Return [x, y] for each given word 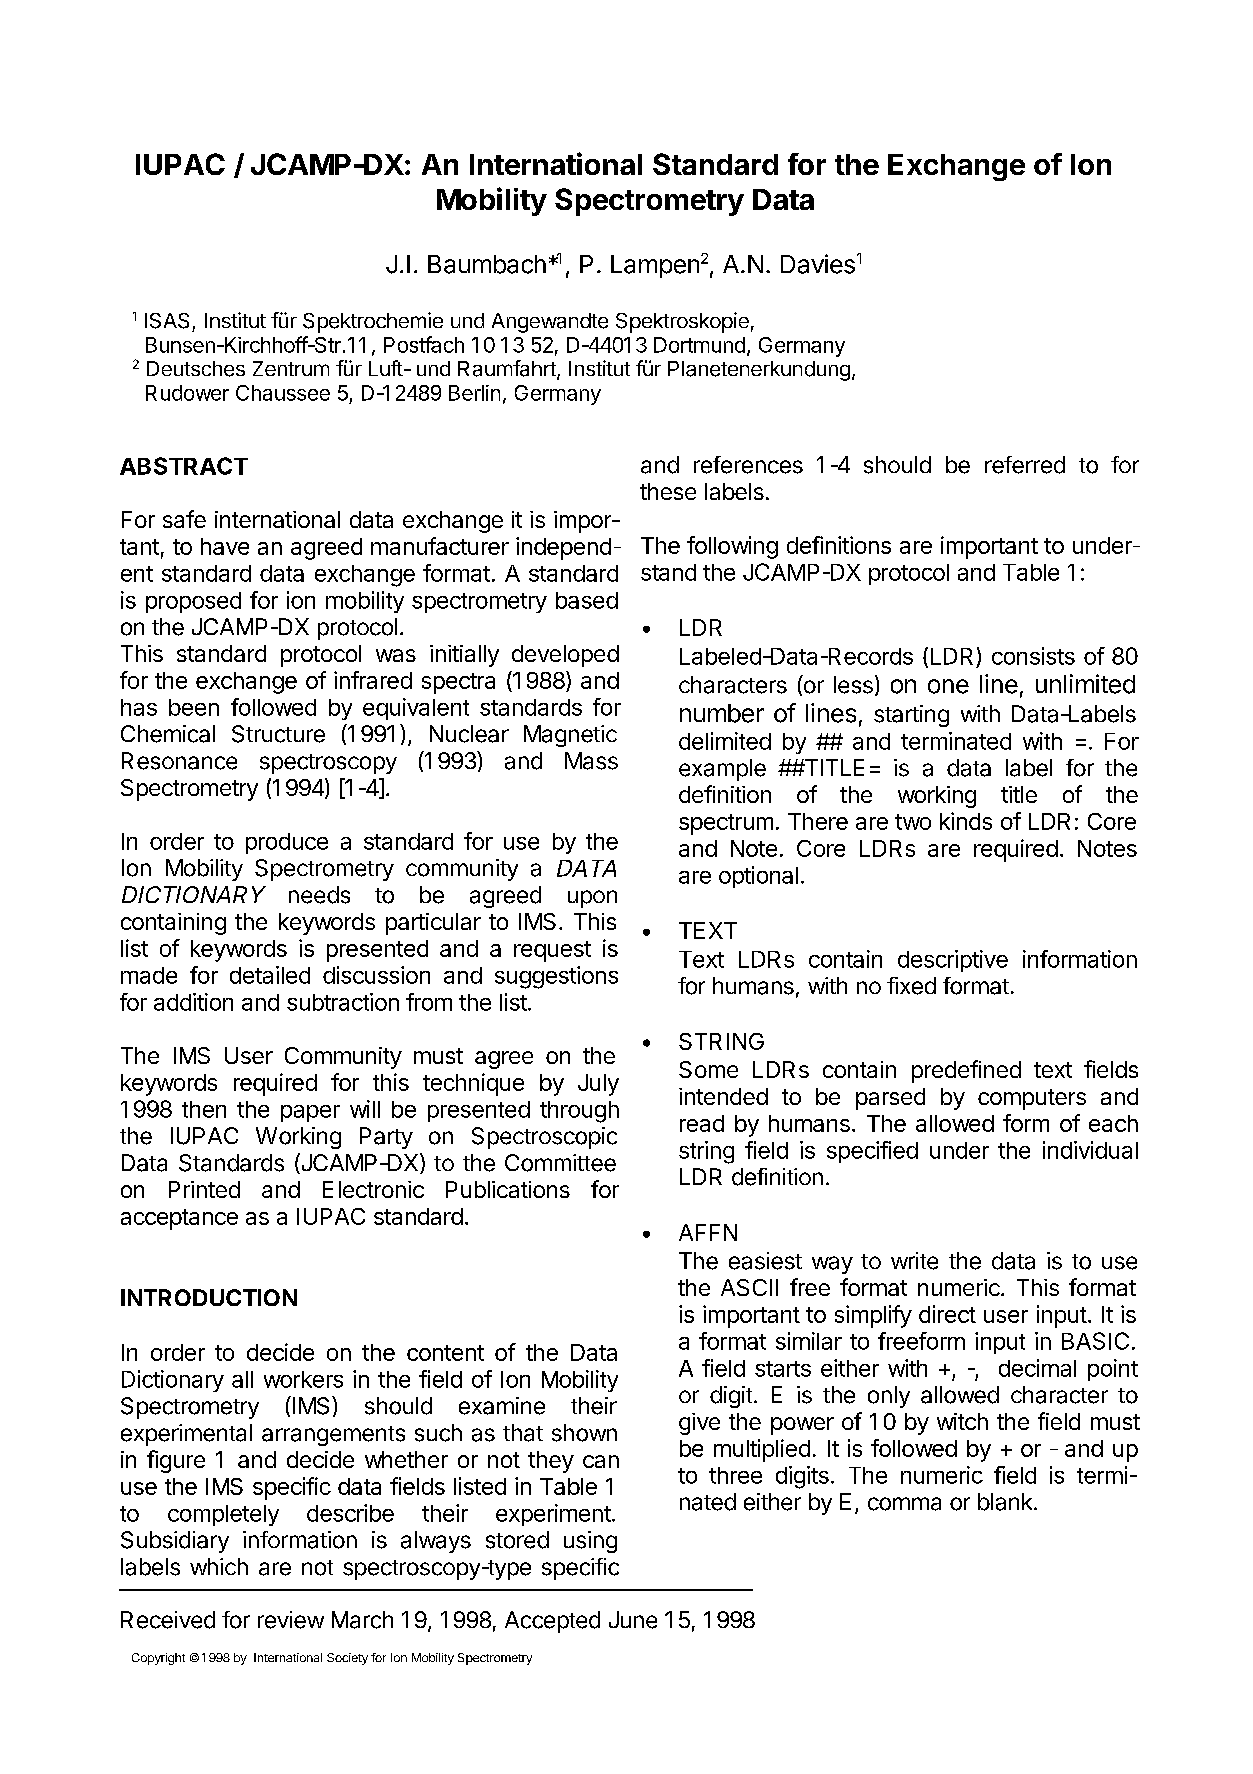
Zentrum [291, 368]
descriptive [953, 961]
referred [1025, 465]
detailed [270, 975]
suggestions [556, 977]
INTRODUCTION [209, 1297]
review [291, 1620]
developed [565, 656]
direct [947, 1314]
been [194, 707]
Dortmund [699, 345]
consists [1033, 656]
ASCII [749, 1287]
